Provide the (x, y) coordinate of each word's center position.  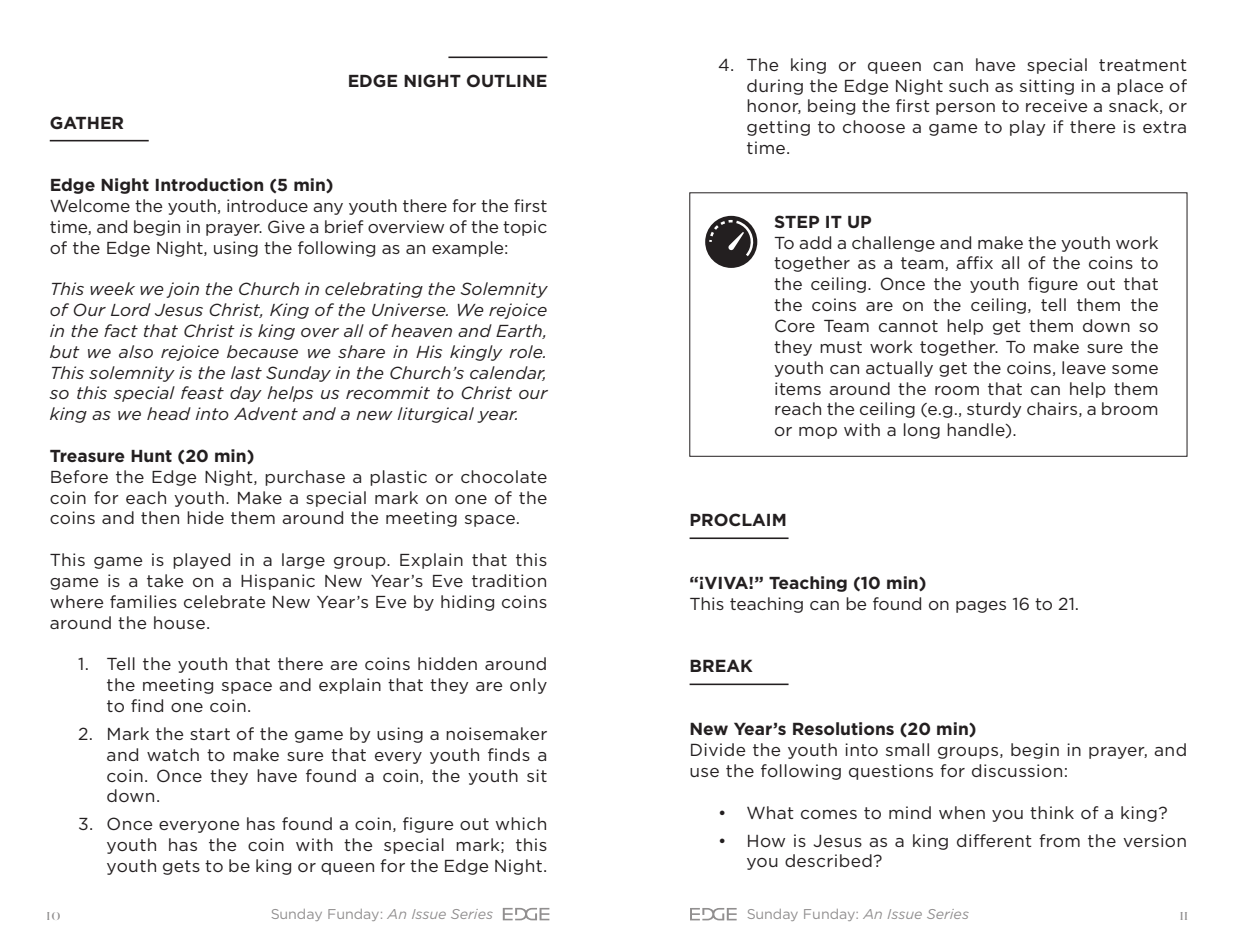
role (527, 351)
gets (181, 867)
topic (525, 228)
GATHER (86, 122)
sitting (1047, 87)
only (528, 686)
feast (202, 392)
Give (286, 226)
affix (974, 262)
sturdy (994, 410)
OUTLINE (507, 80)
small (907, 749)
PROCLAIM (738, 519)
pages (981, 607)
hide (205, 517)
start (210, 734)
